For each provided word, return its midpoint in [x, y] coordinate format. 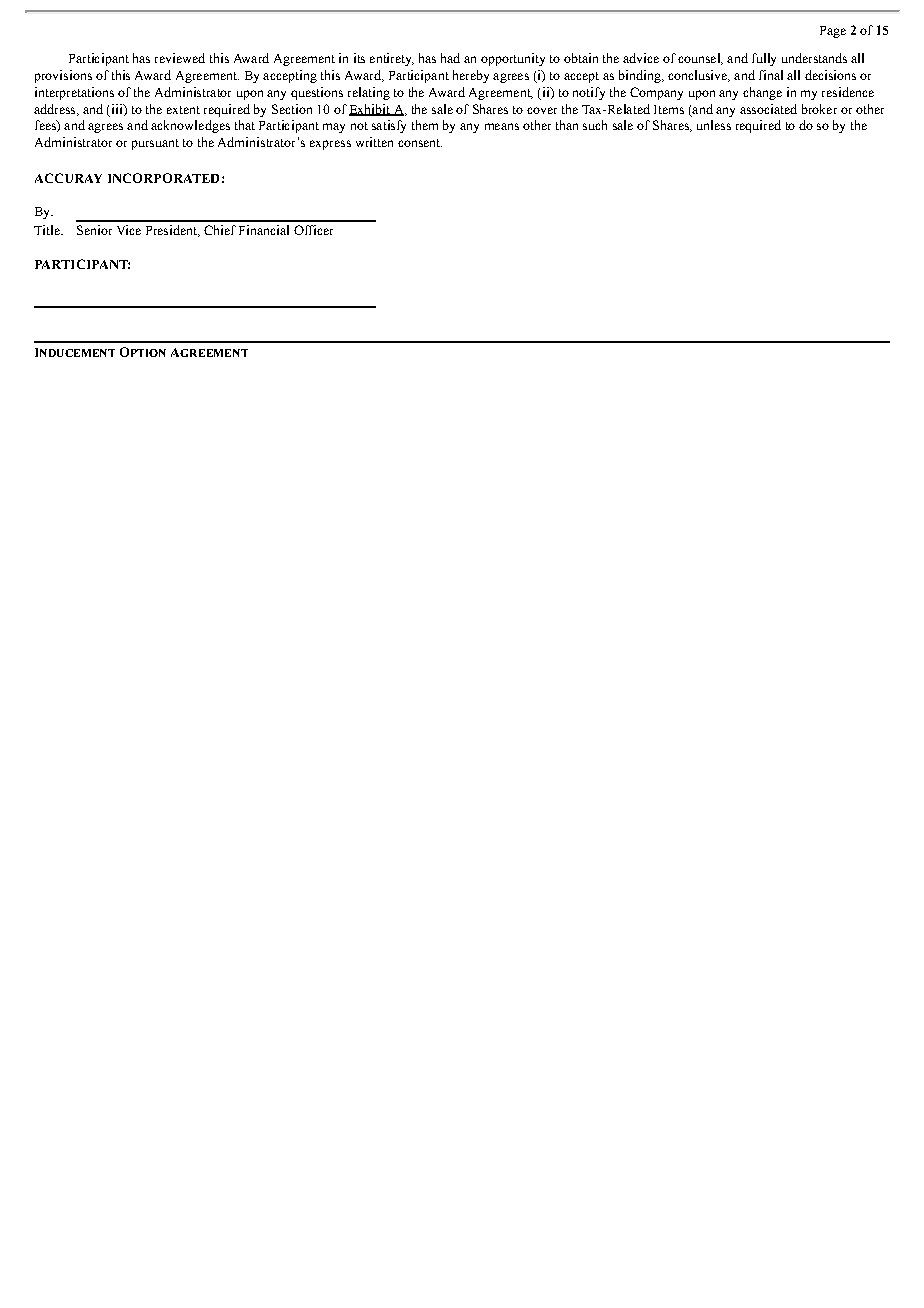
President [172, 231]
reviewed [180, 58]
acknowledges [190, 126]
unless [714, 125]
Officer [313, 230]
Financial [264, 230]
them [425, 125]
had [450, 58]
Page [833, 32]
